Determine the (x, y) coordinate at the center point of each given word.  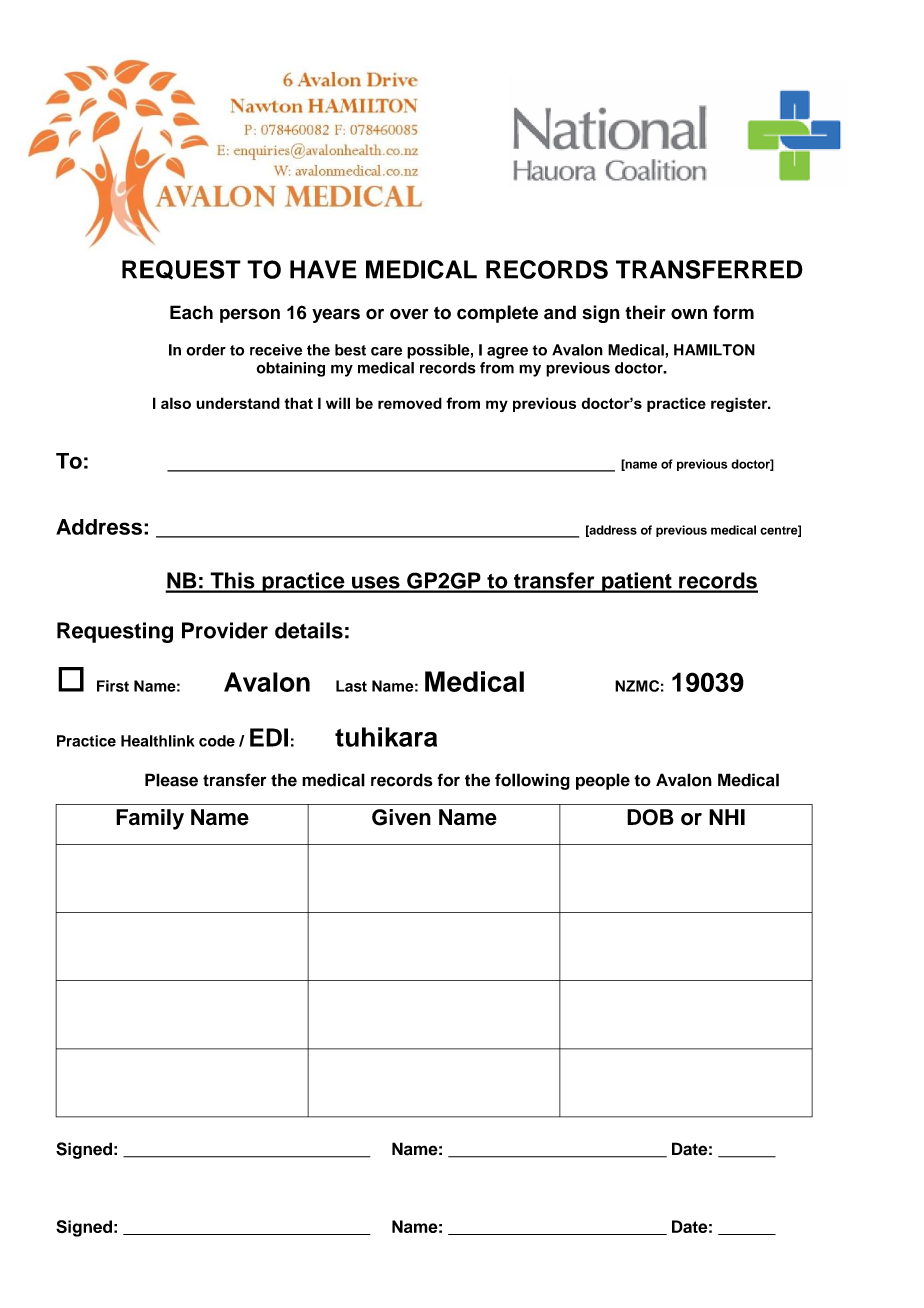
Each (191, 312)
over (409, 314)
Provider (225, 630)
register (740, 404)
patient (637, 582)
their (645, 312)
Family (150, 819)
